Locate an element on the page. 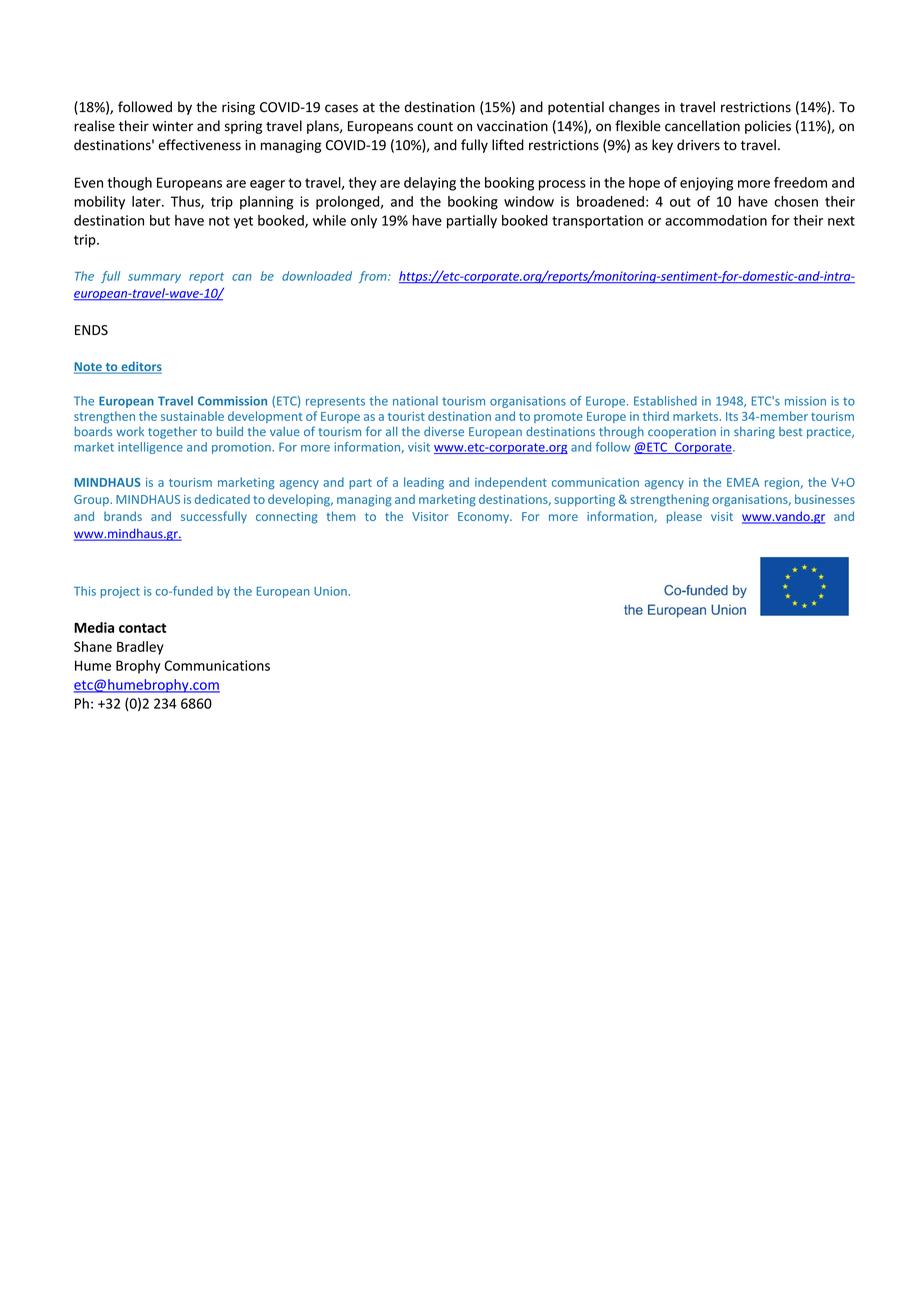 Image resolution: width=924 pixels, height=1308 pixels. from is located at coordinates (374, 277).
